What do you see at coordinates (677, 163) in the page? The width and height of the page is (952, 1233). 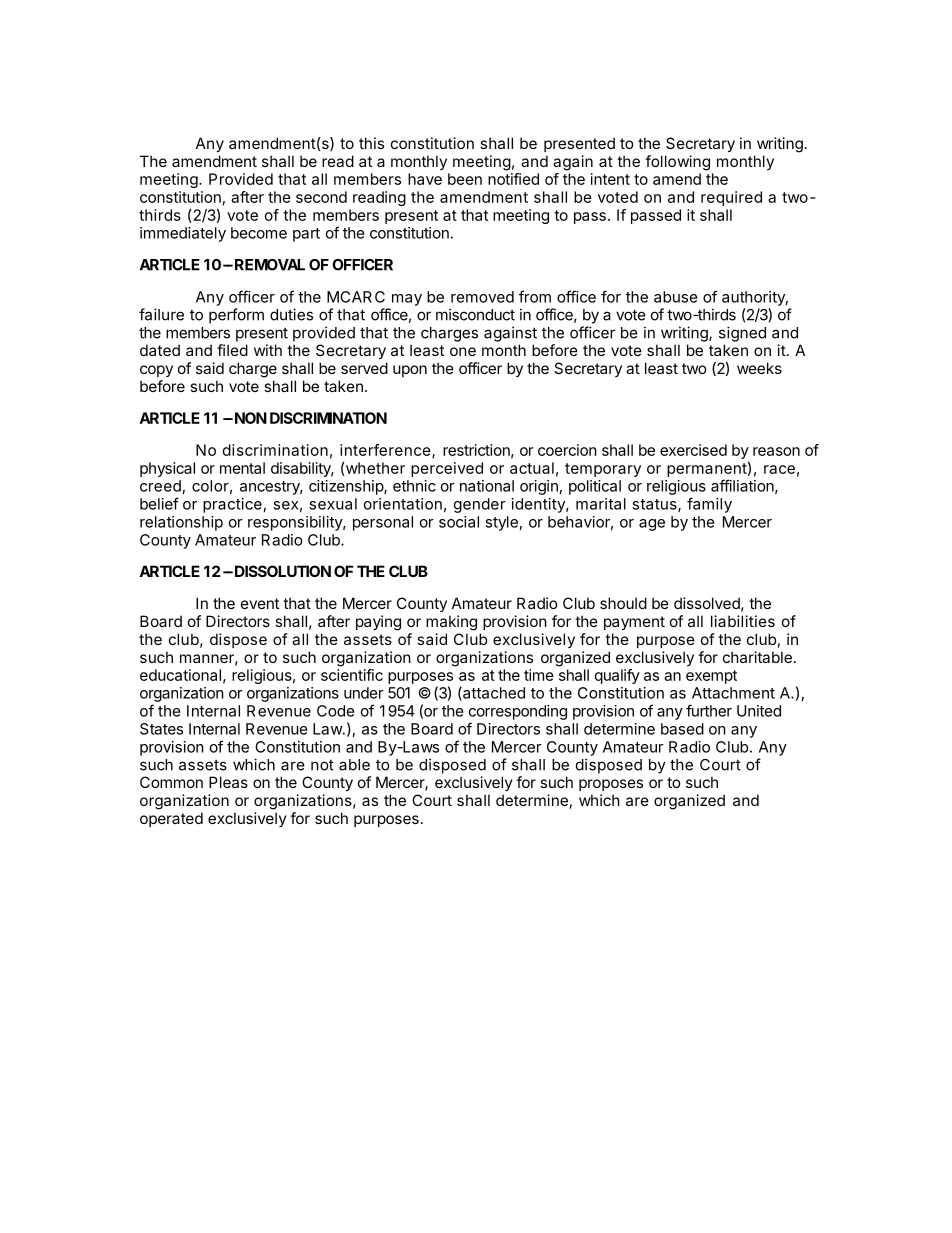 I see `following` at bounding box center [677, 163].
